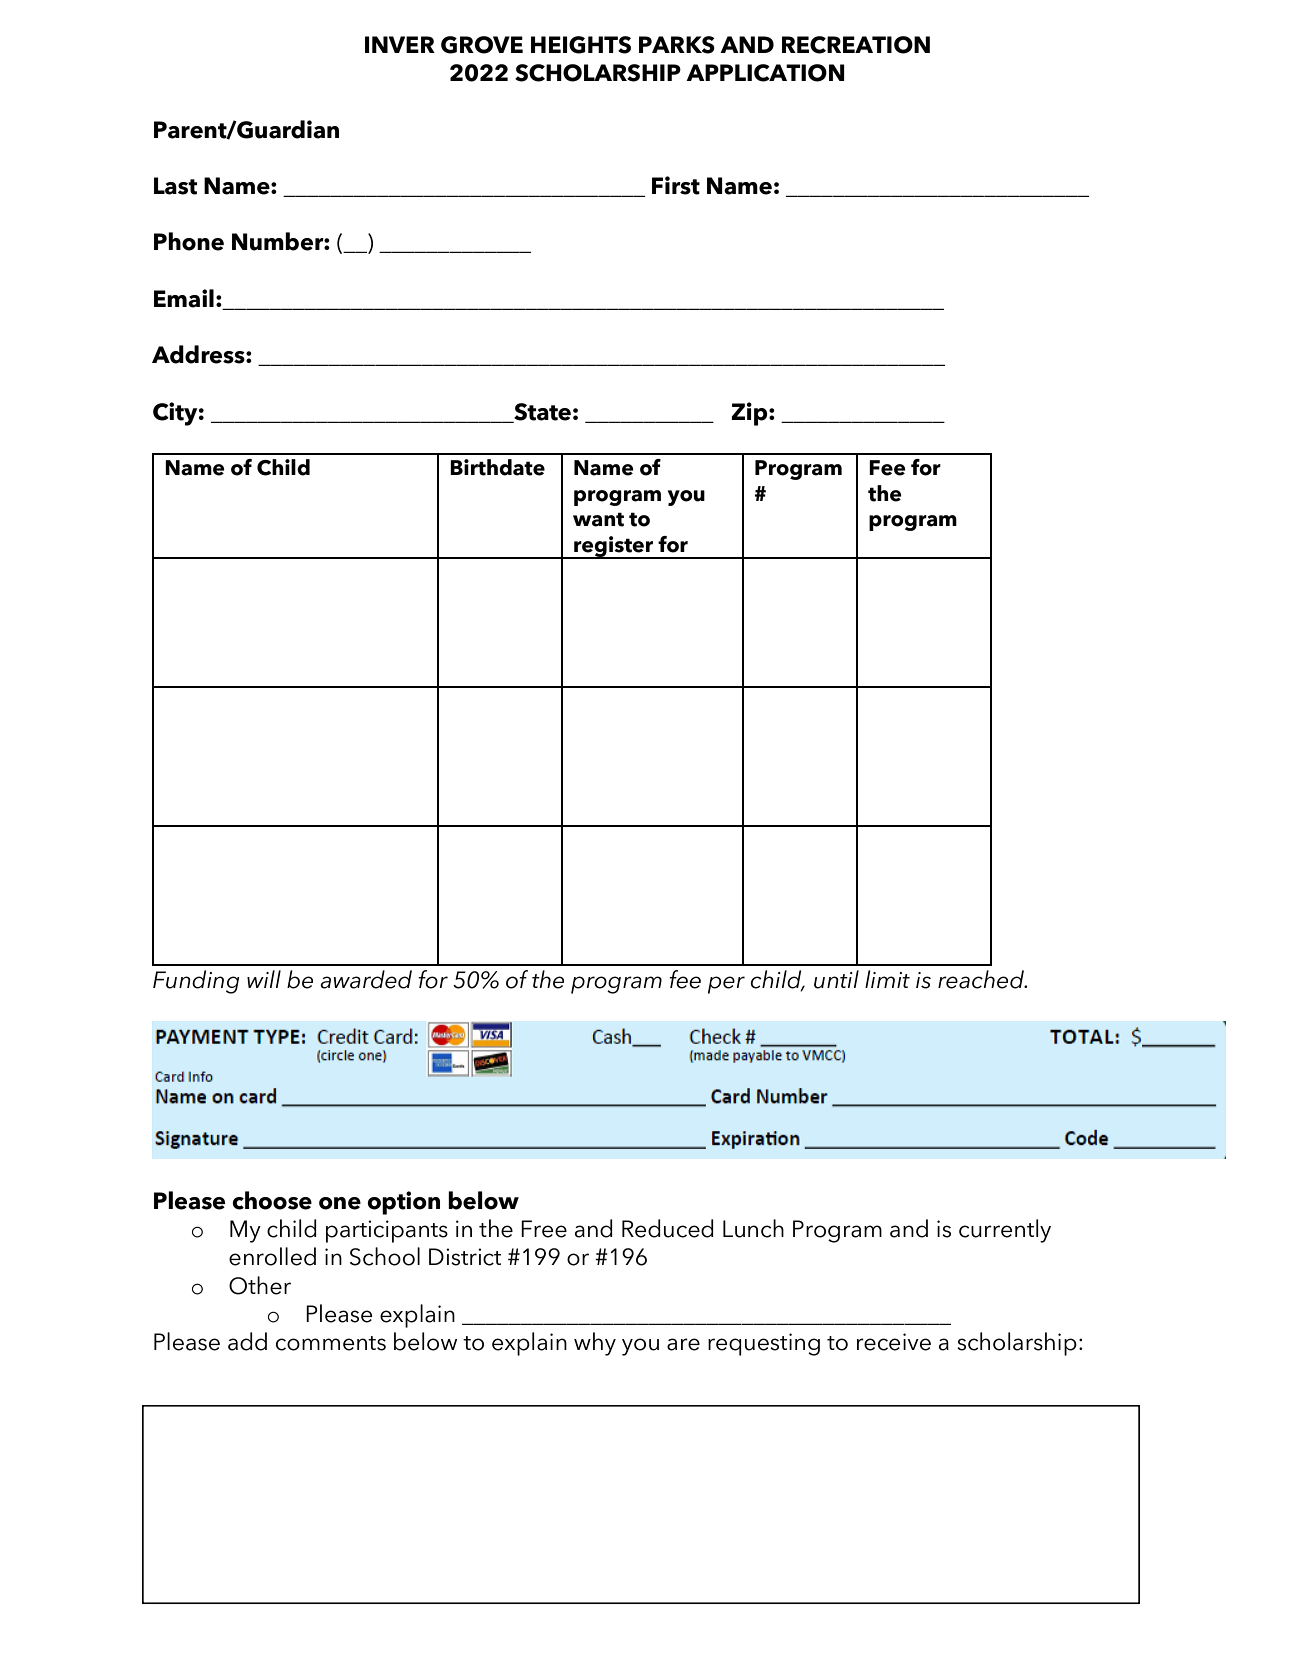 The width and height of the image is (1295, 1675). What do you see at coordinates (581, 45) in the image?
I see `HEIGHTS` at bounding box center [581, 45].
